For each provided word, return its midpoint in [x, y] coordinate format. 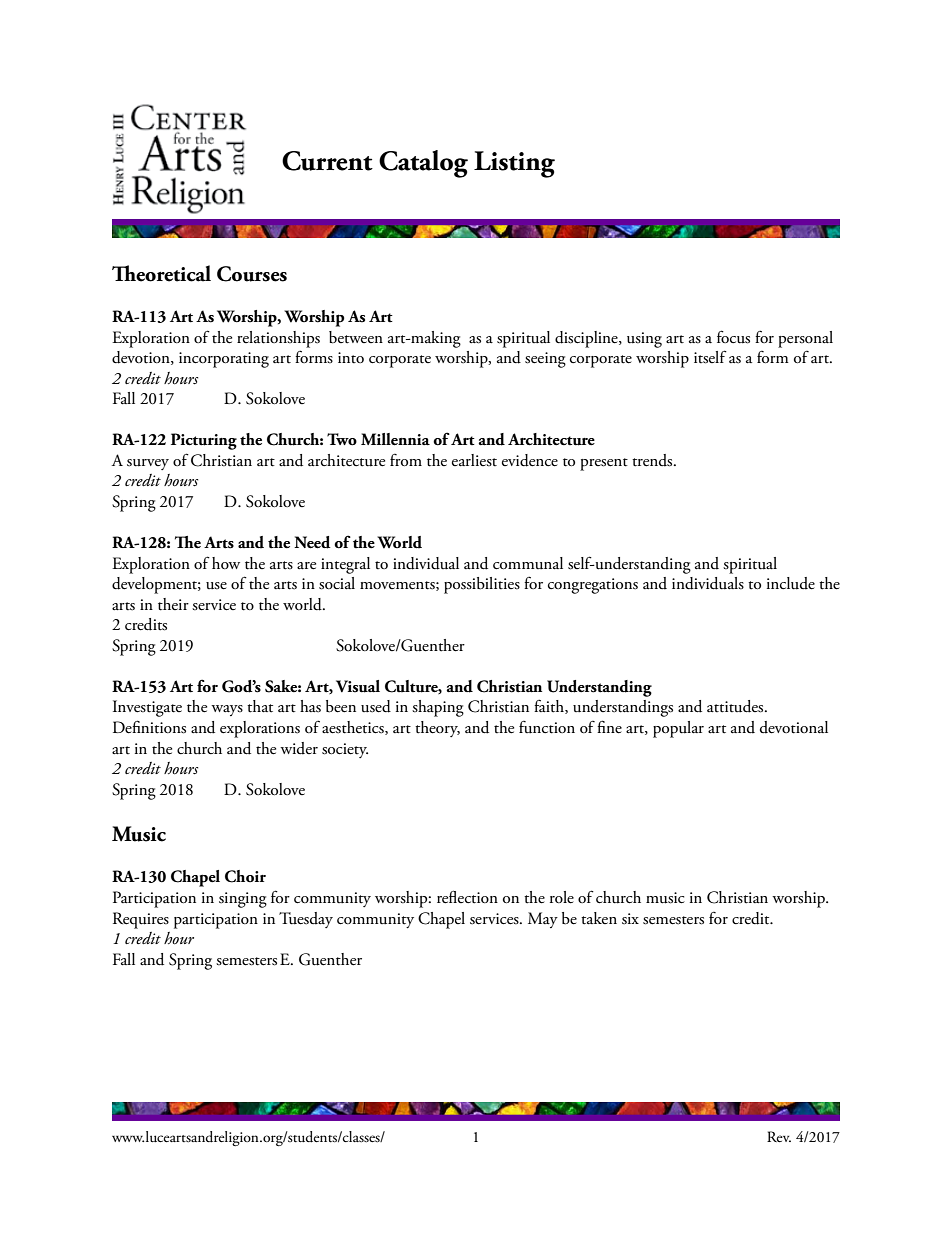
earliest [474, 460]
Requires [141, 920]
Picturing [204, 441]
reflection [467, 897]
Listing [514, 164]
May [543, 920]
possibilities [482, 585]
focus [733, 337]
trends [653, 460]
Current [327, 161]
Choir [245, 876]
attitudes [736, 706]
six [630, 919]
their [173, 604]
